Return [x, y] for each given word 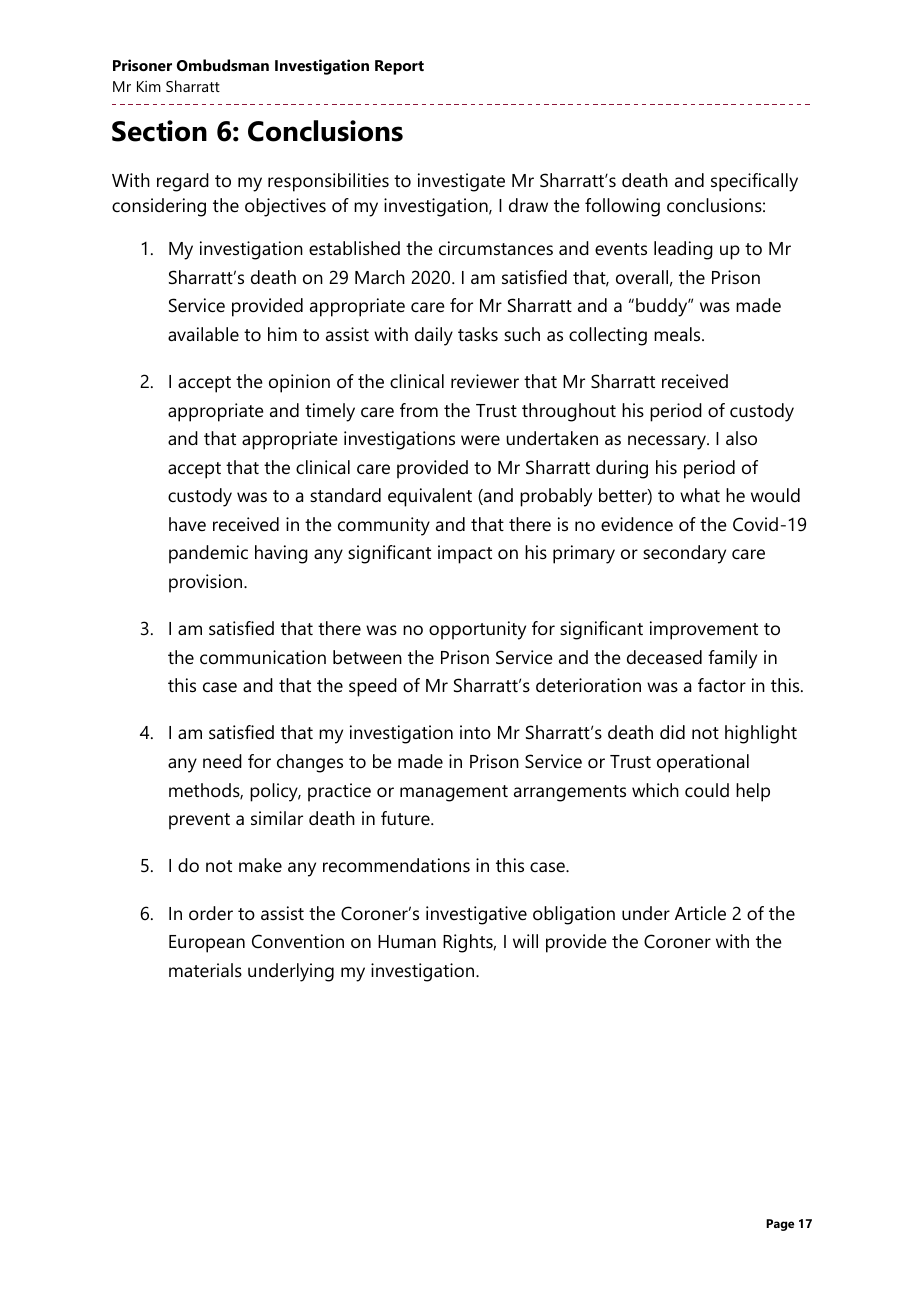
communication [263, 657]
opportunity [477, 630]
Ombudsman [223, 65]
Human [407, 941]
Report [399, 67]
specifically [754, 182]
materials [205, 970]
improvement [704, 630]
